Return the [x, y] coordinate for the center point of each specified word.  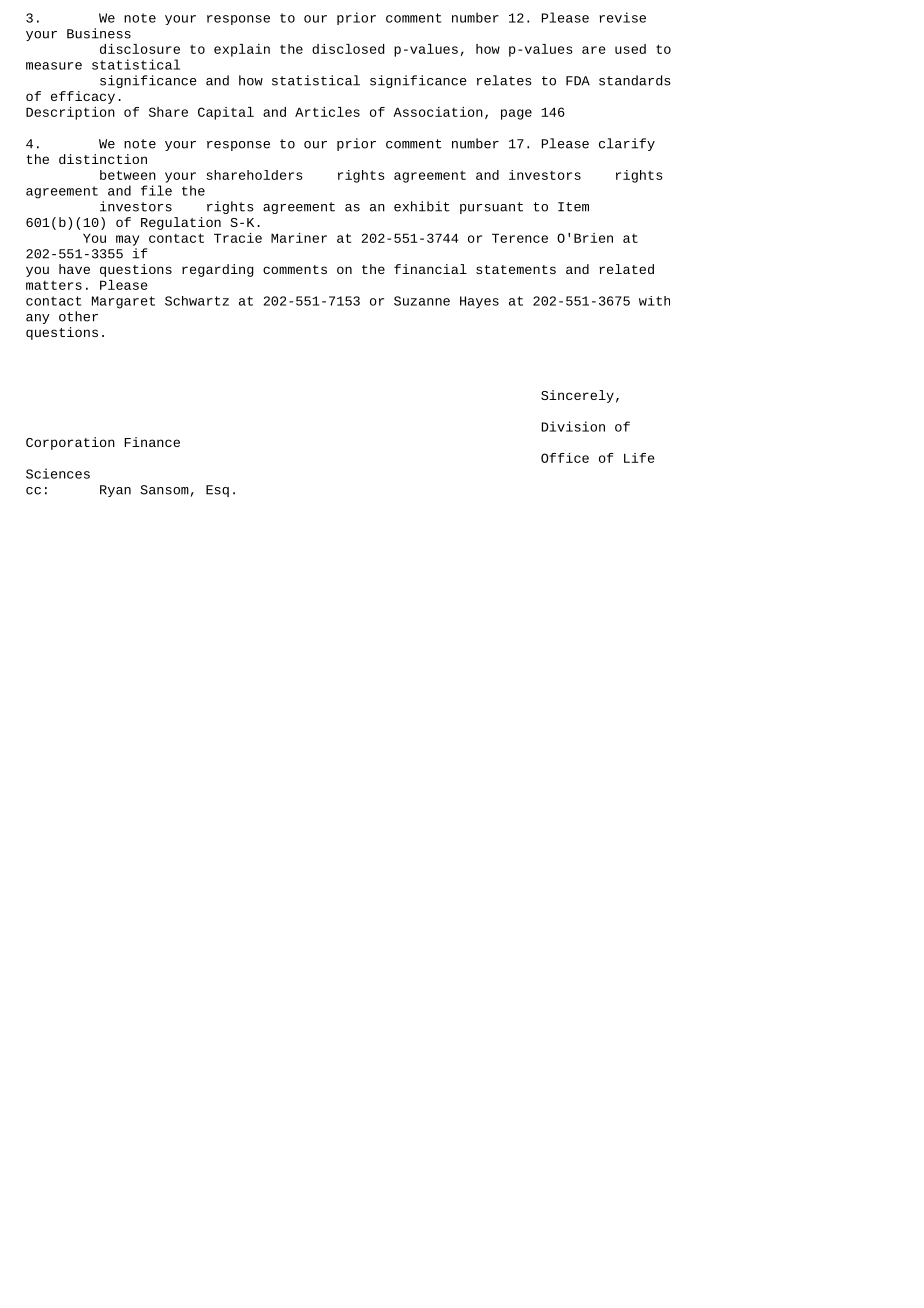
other [78, 316]
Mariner [299, 238]
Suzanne [422, 301]
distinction [103, 159]
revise [622, 17]
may [127, 240]
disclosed [348, 49]
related [626, 269]
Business [99, 33]
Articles [327, 112]
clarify [627, 144]
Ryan [115, 491]
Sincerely [577, 396]
